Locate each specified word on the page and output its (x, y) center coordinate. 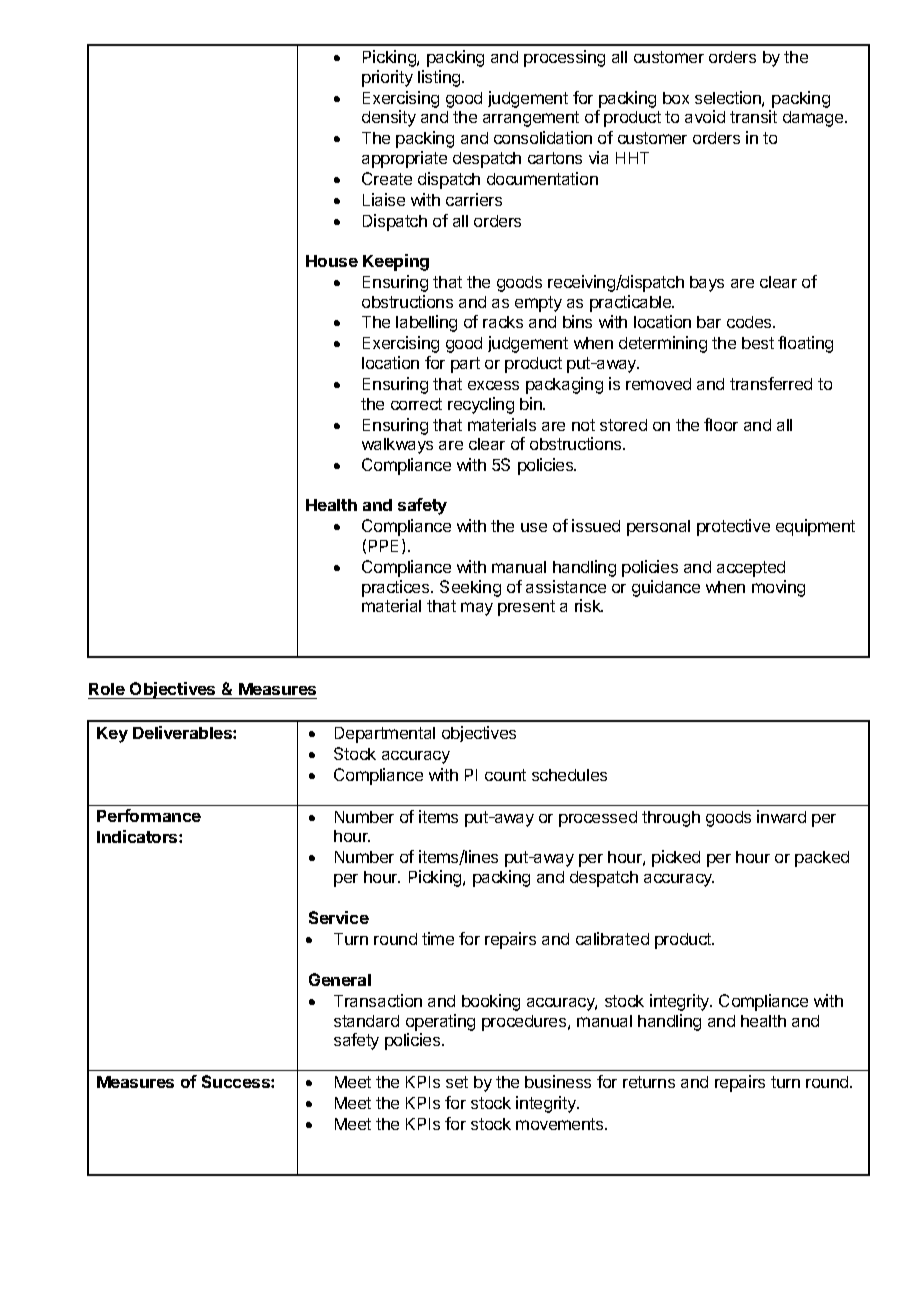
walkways (397, 446)
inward (781, 816)
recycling (481, 405)
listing (440, 78)
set (457, 1082)
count (505, 775)
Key (112, 735)
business (558, 1081)
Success (237, 1081)
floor (721, 424)
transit (753, 116)
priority (387, 78)
